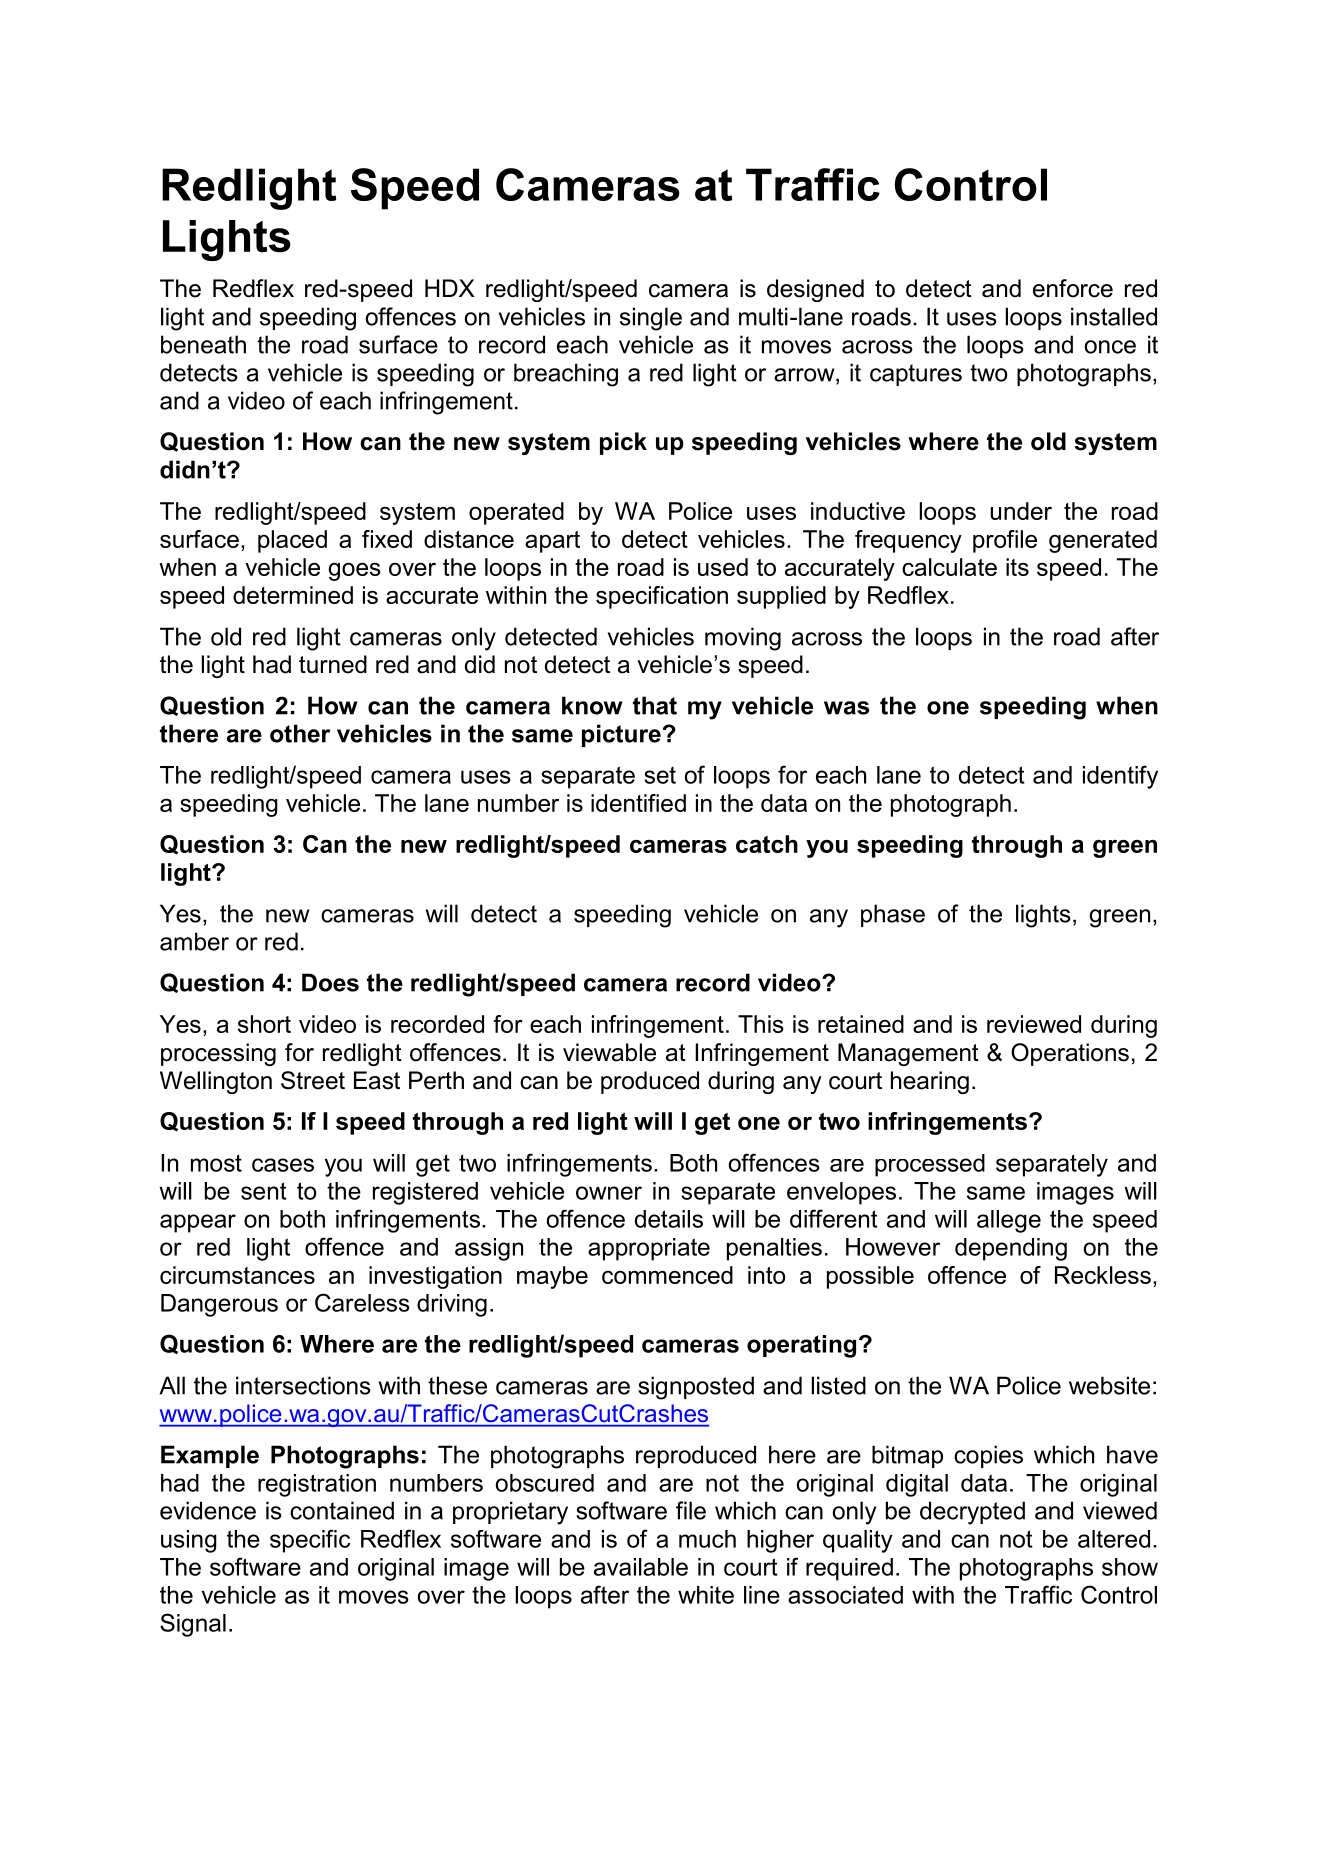  I want to click on Operations, so click(1070, 1054).
